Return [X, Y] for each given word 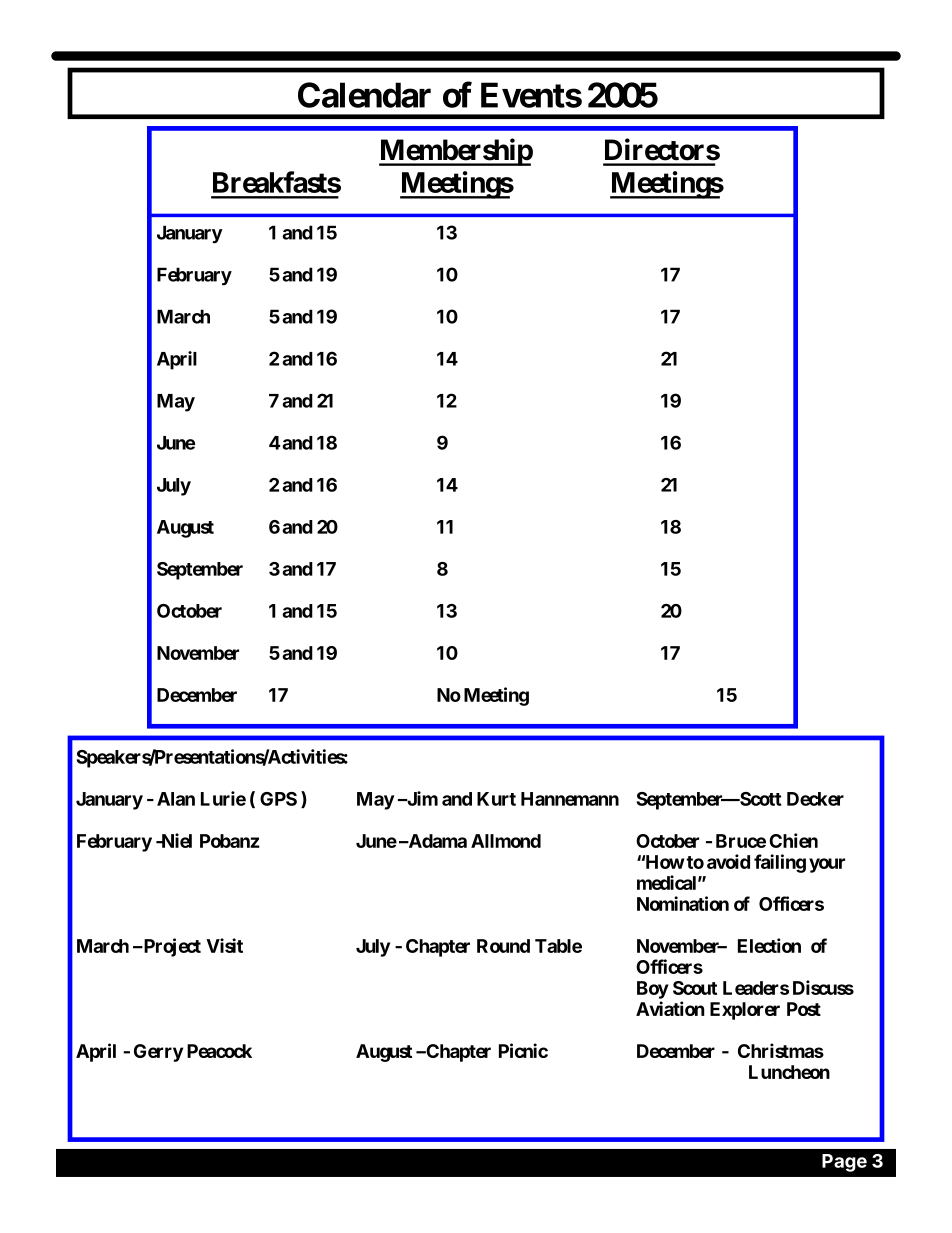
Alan [176, 799]
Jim [421, 798]
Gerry [158, 1053]
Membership [456, 152]
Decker [815, 799]
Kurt [496, 799]
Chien [793, 840]
